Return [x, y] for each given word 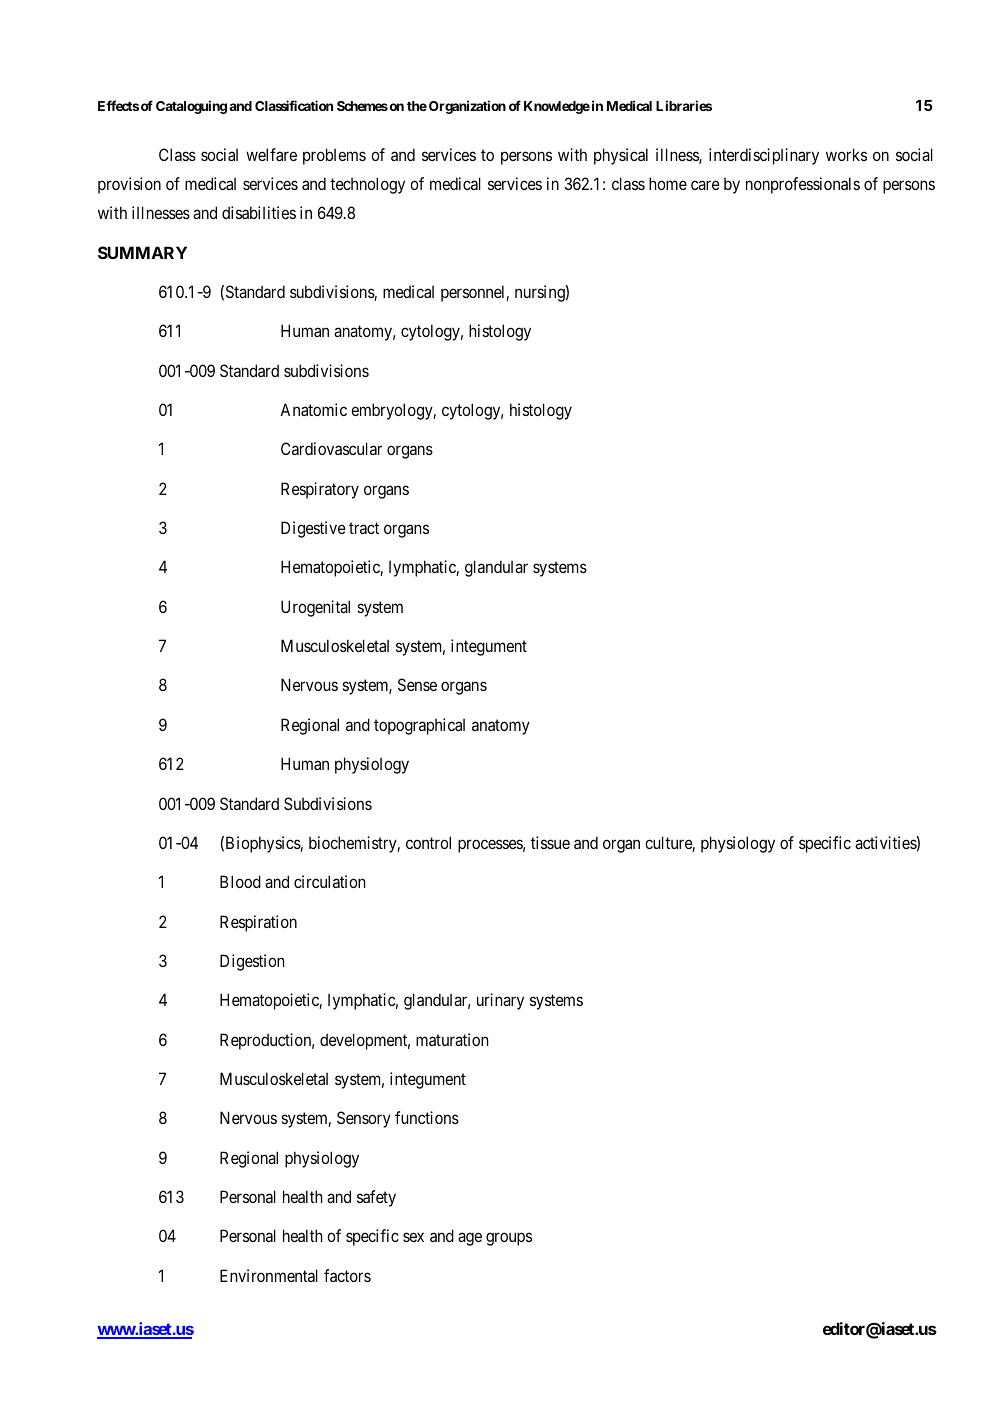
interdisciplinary [764, 156]
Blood [240, 881]
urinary [500, 1001]
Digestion [252, 962]
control [428, 842]
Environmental [269, 1275]
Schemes [362, 106]
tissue [550, 842]
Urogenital [315, 608]
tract [364, 528]
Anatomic [313, 409]
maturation [452, 1039]
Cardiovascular [331, 448]
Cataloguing [191, 107]
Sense [417, 684]
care [705, 185]
